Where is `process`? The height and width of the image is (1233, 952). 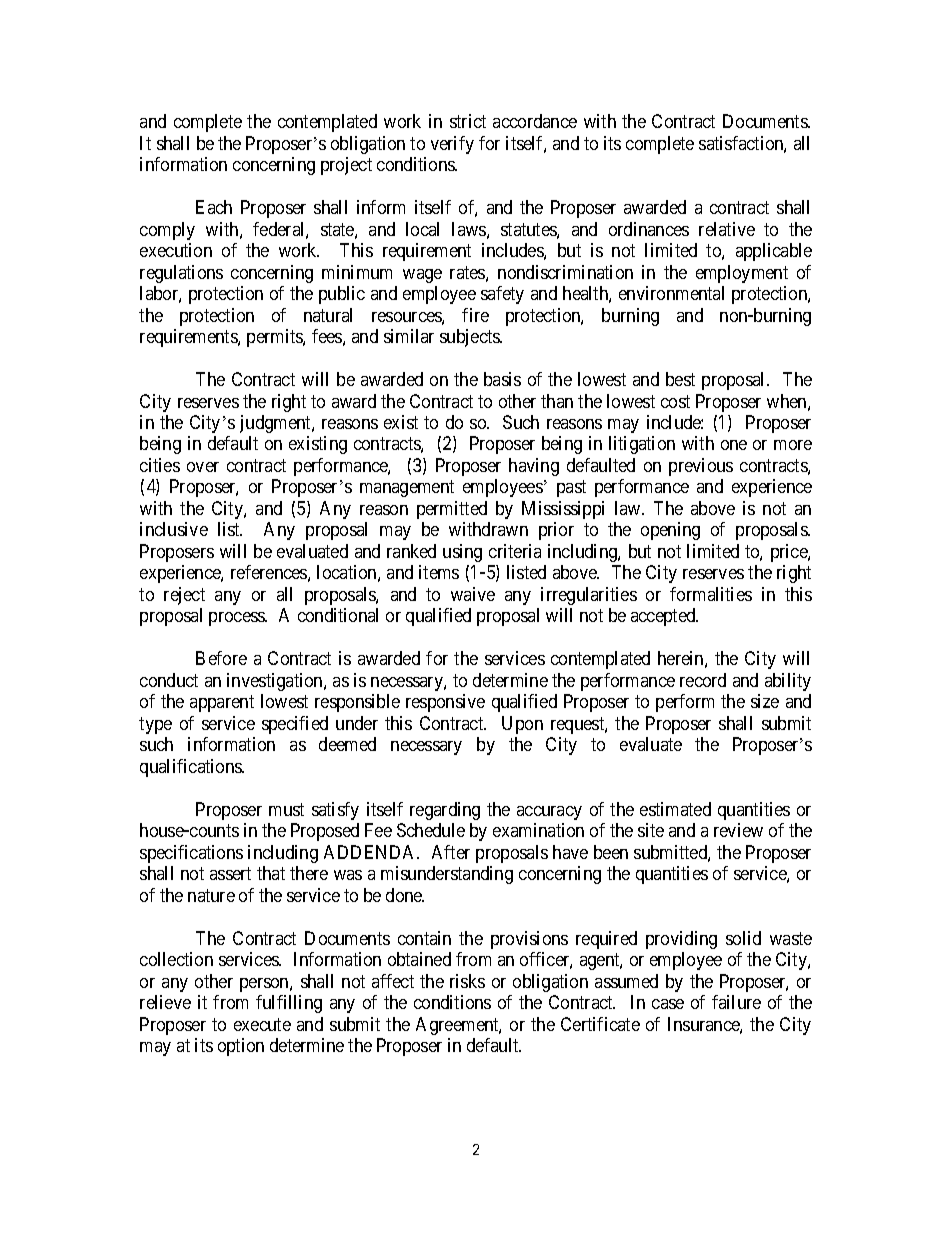 process is located at coordinates (238, 619).
